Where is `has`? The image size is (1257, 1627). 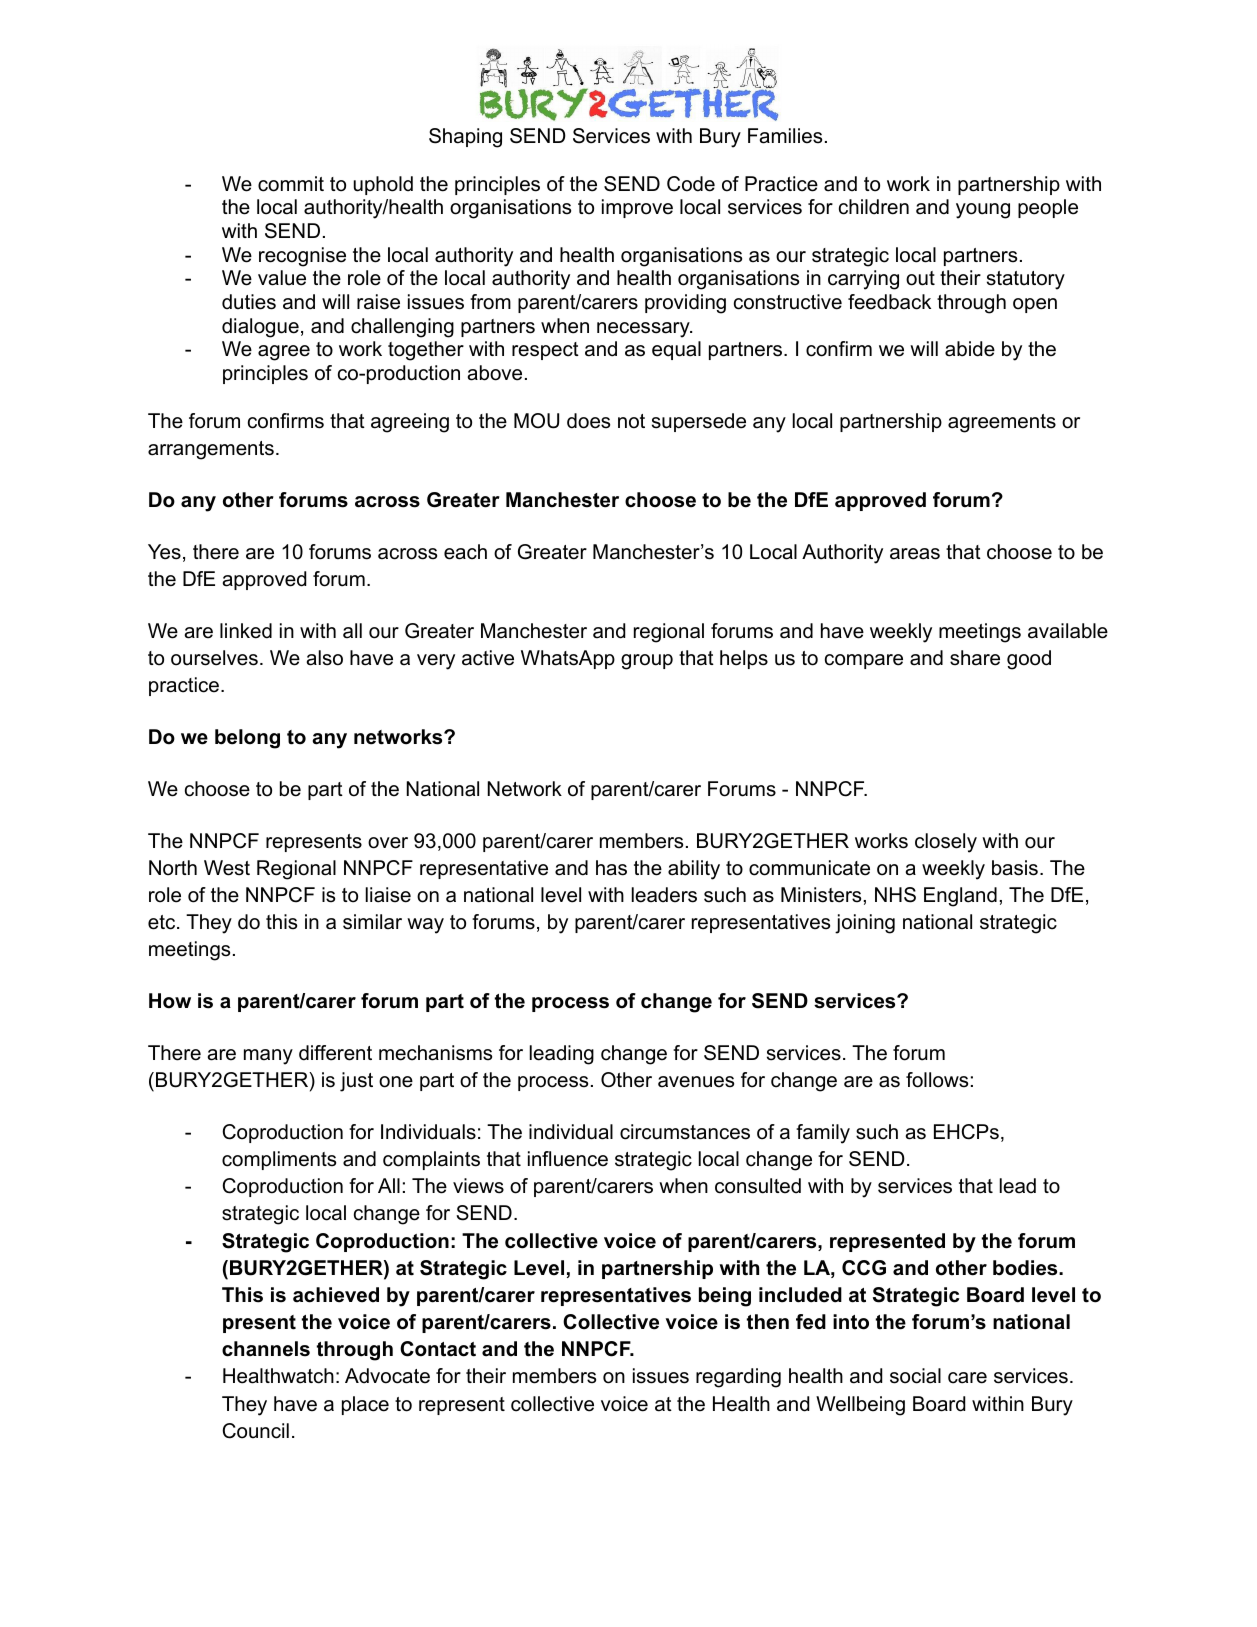 has is located at coordinates (611, 868).
